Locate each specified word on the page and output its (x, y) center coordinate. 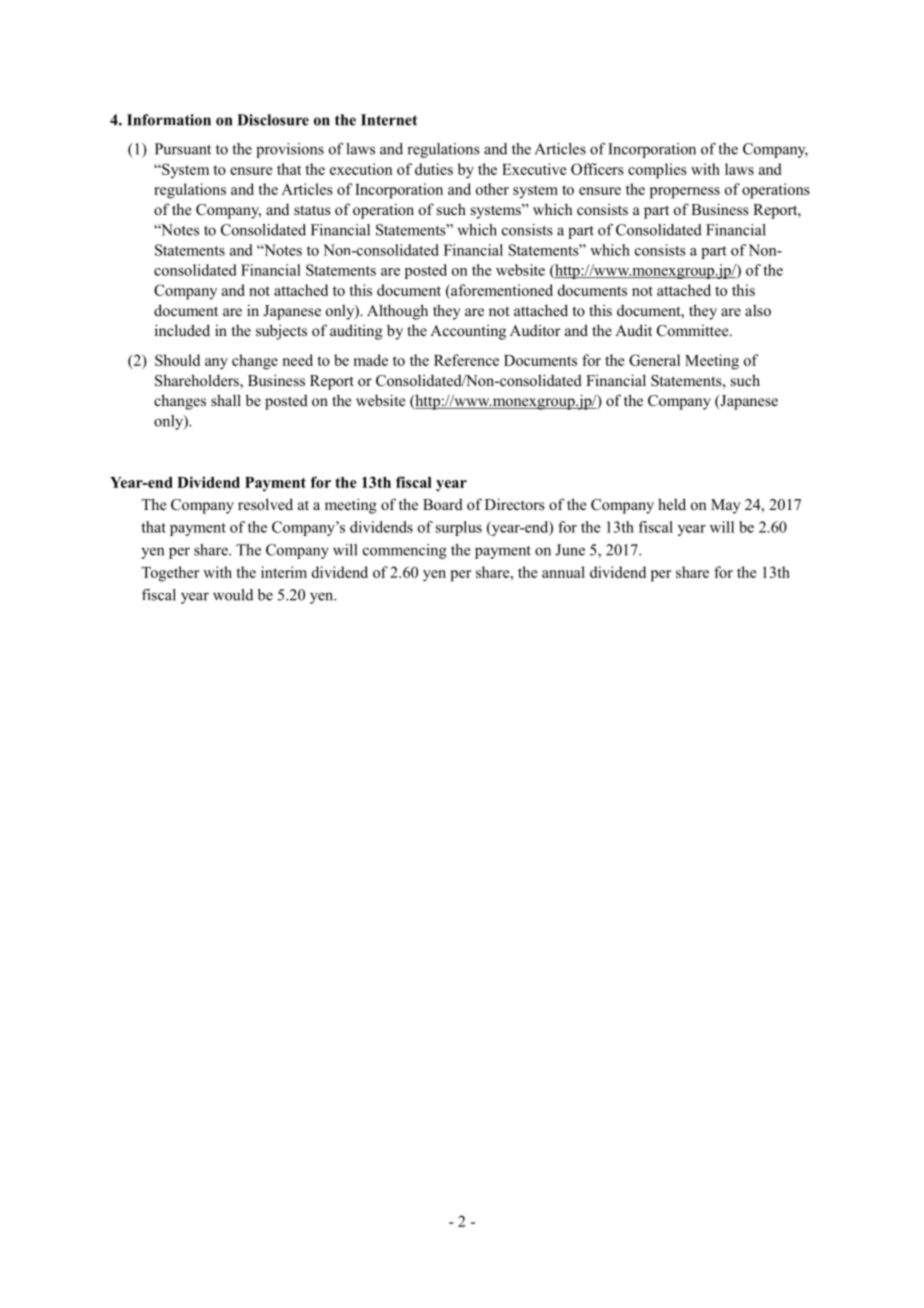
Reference (466, 360)
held (672, 504)
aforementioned (501, 291)
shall (226, 400)
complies (657, 171)
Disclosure (273, 120)
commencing (405, 551)
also (758, 310)
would (233, 595)
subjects (281, 332)
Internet (389, 120)
